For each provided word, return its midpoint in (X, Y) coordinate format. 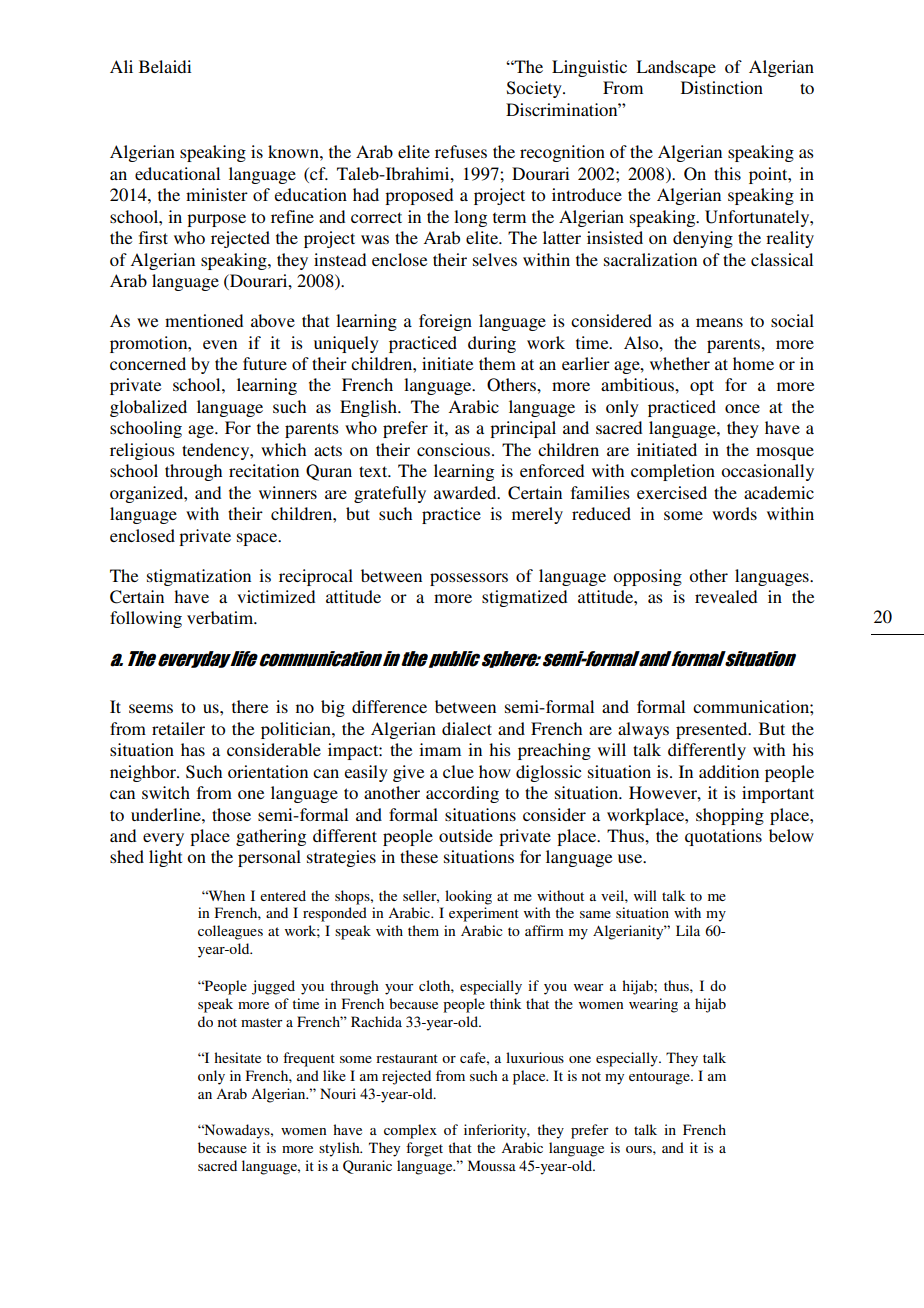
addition (729, 771)
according (462, 794)
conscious (453, 449)
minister (217, 194)
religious (142, 451)
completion (673, 472)
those (231, 814)
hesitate (237, 1057)
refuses (461, 151)
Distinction (722, 87)
